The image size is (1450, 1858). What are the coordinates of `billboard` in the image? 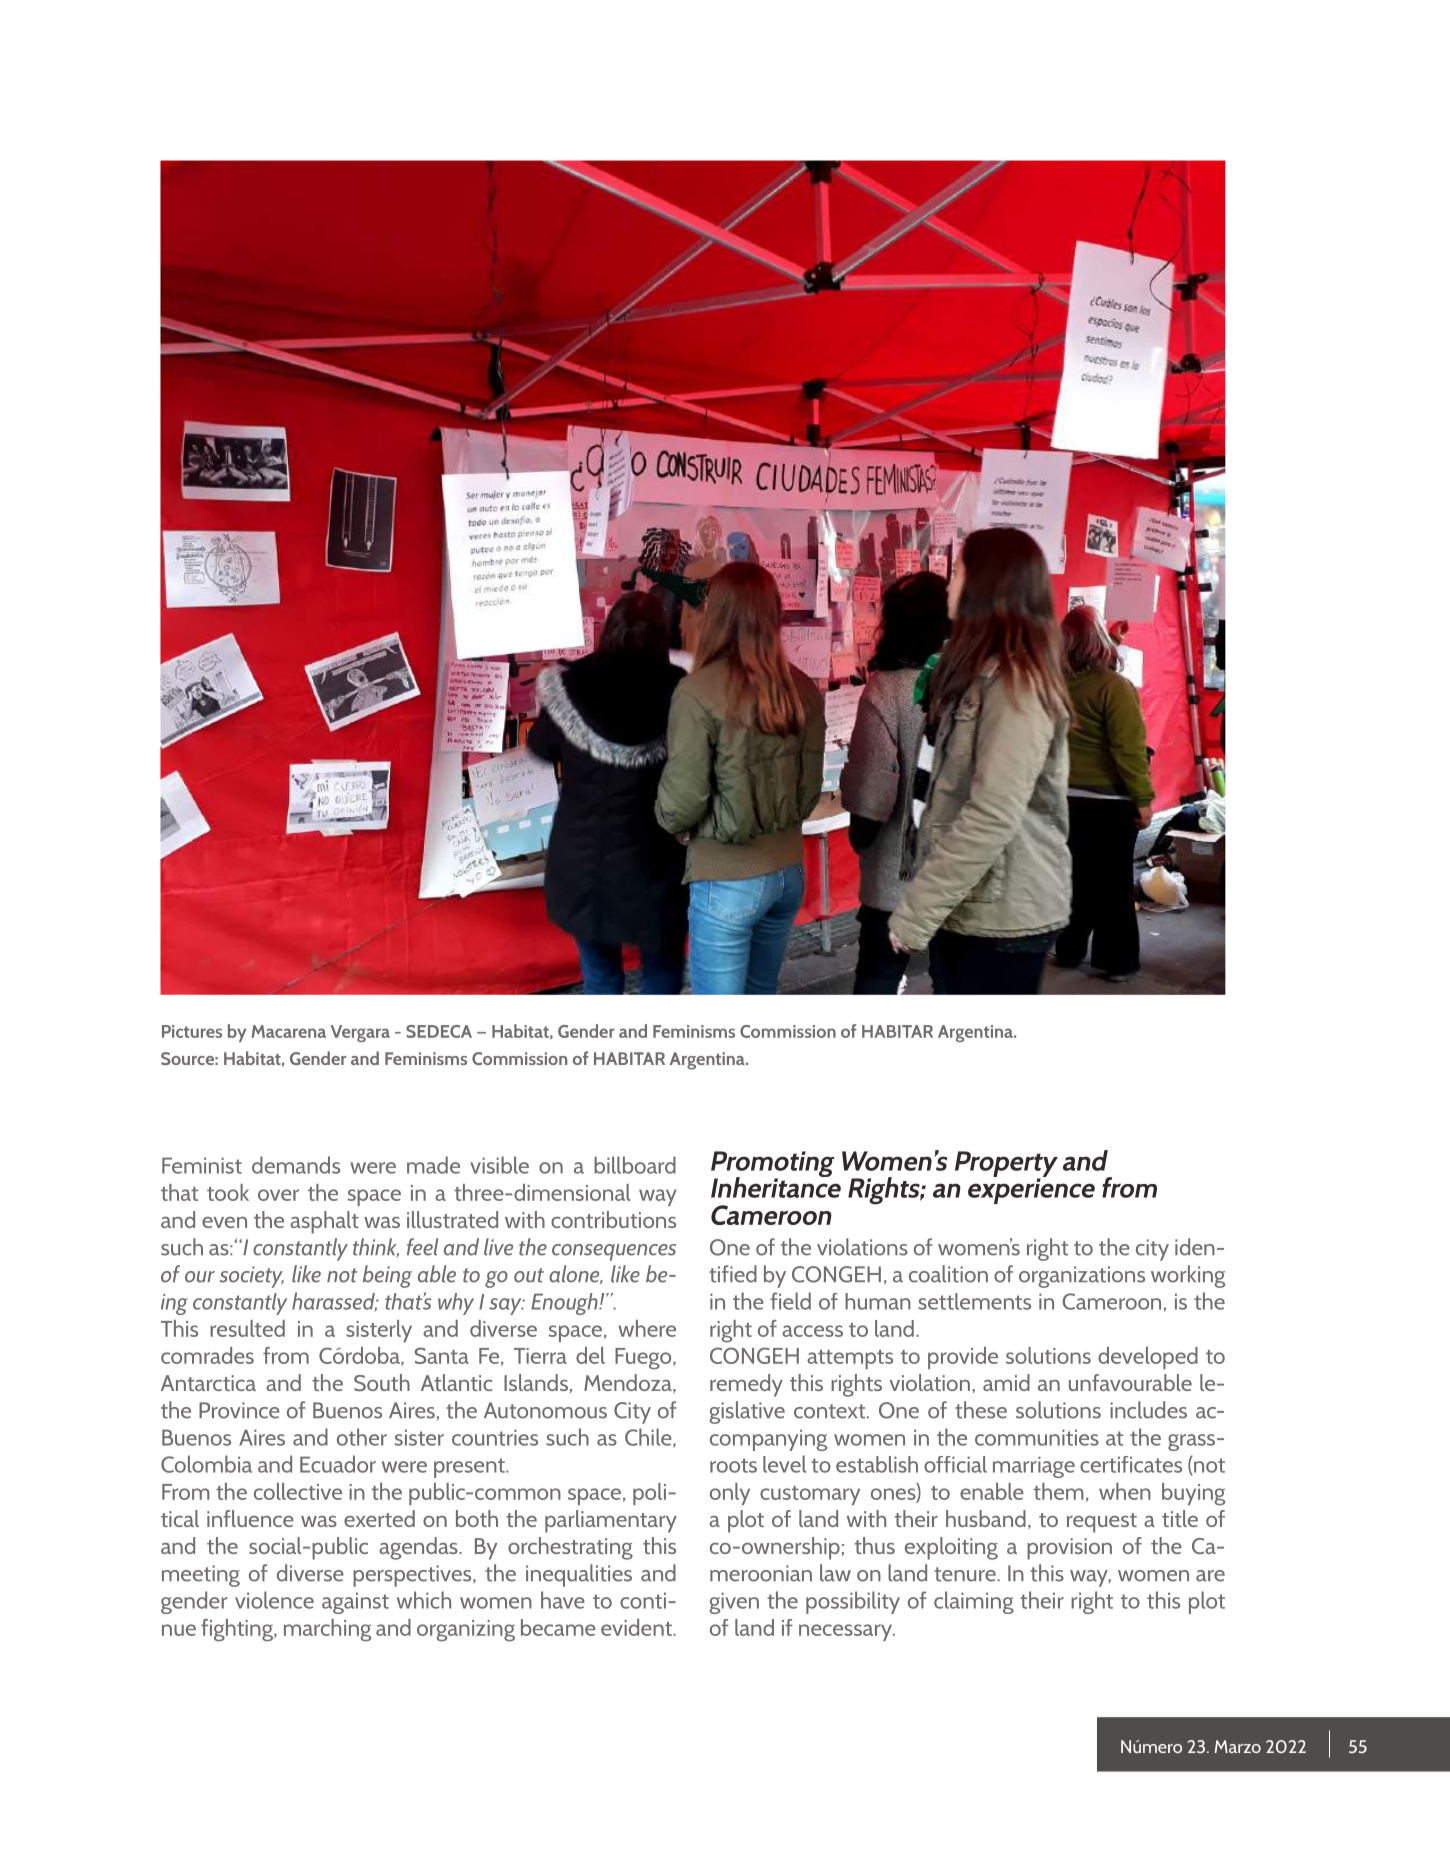 It's located at (635, 1165).
